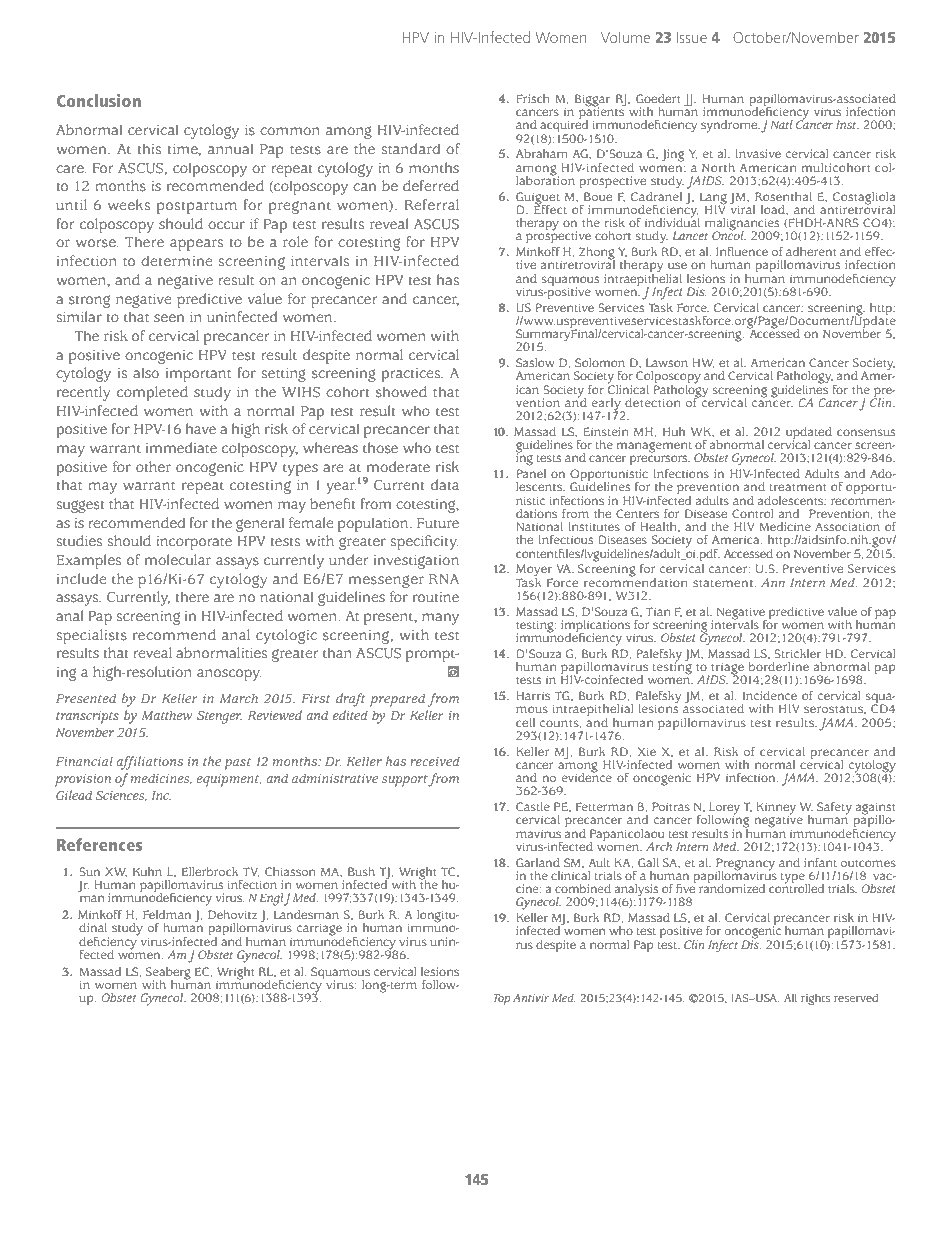 The height and width of the document is (1233, 952). What do you see at coordinates (533, 696) in the document?
I see `Harris` at bounding box center [533, 696].
